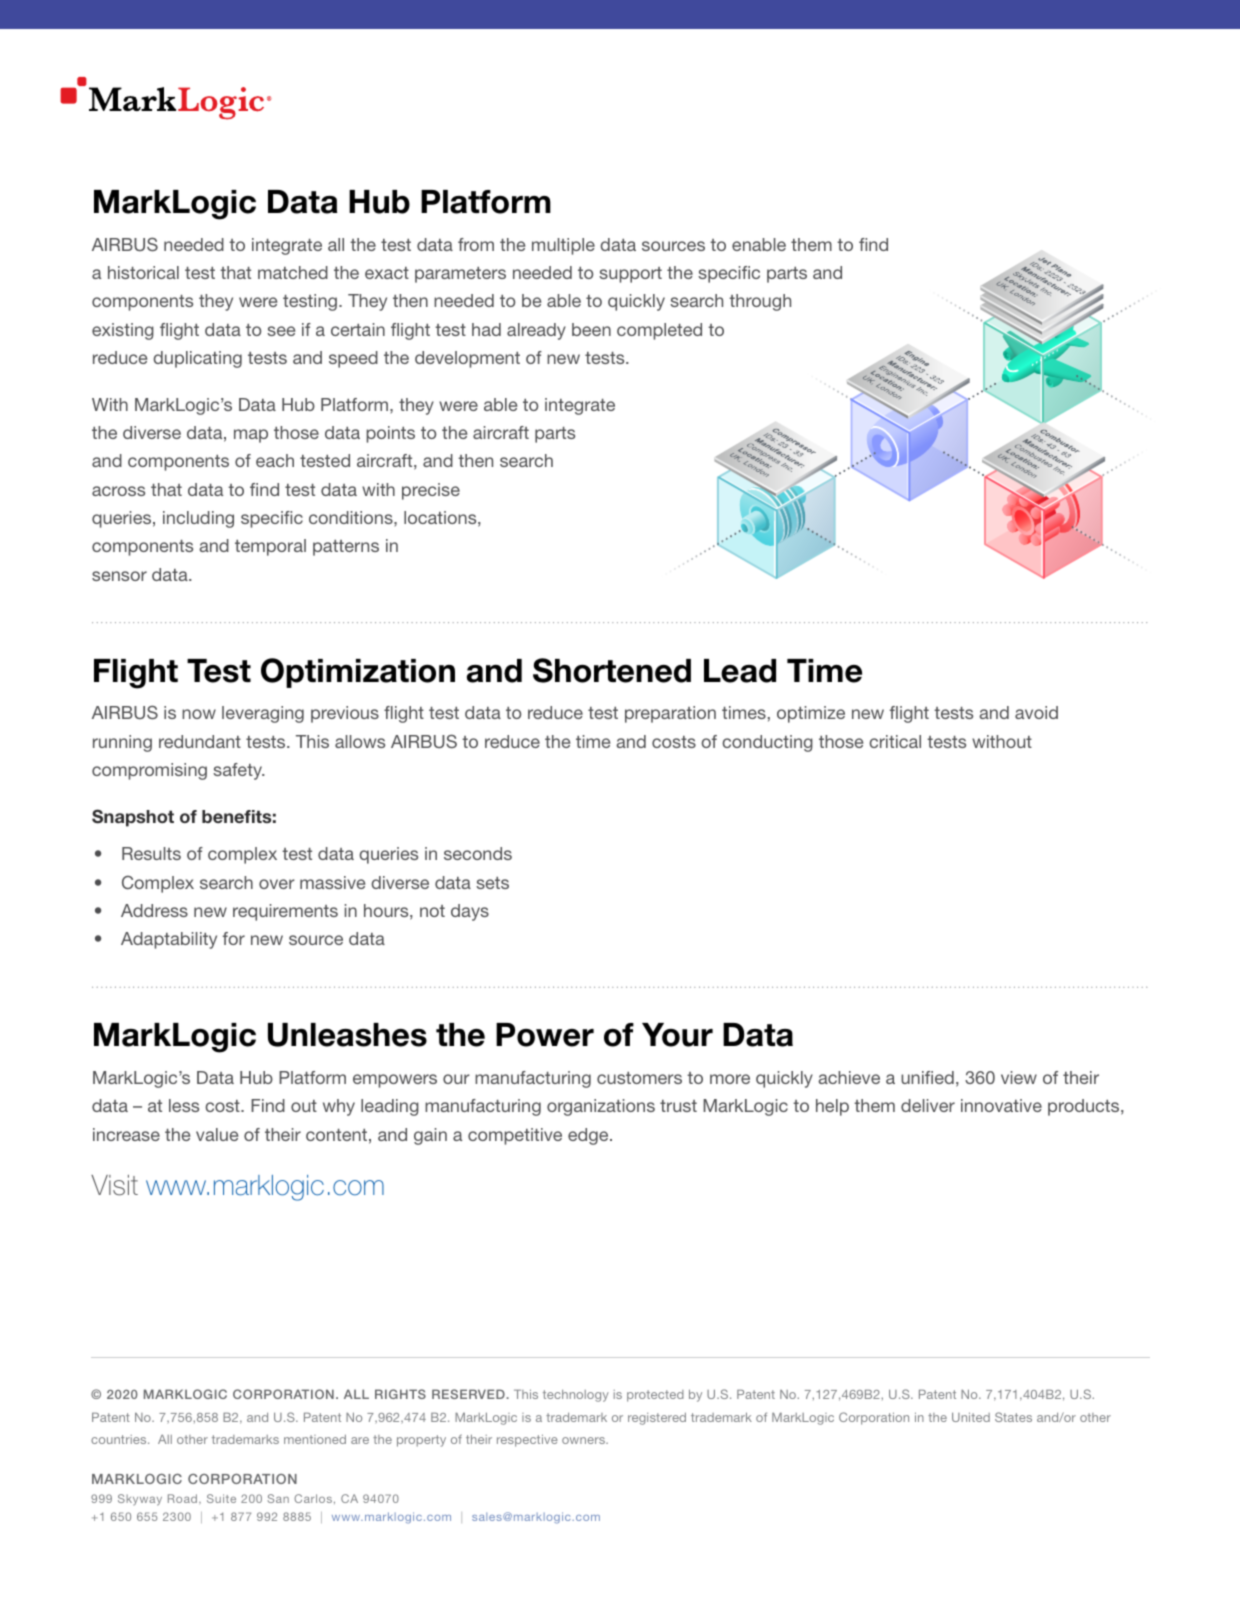 Image resolution: width=1240 pixels, height=1604 pixels. What do you see at coordinates (563, 246) in the screenshot?
I see `multiple` at bounding box center [563, 246].
